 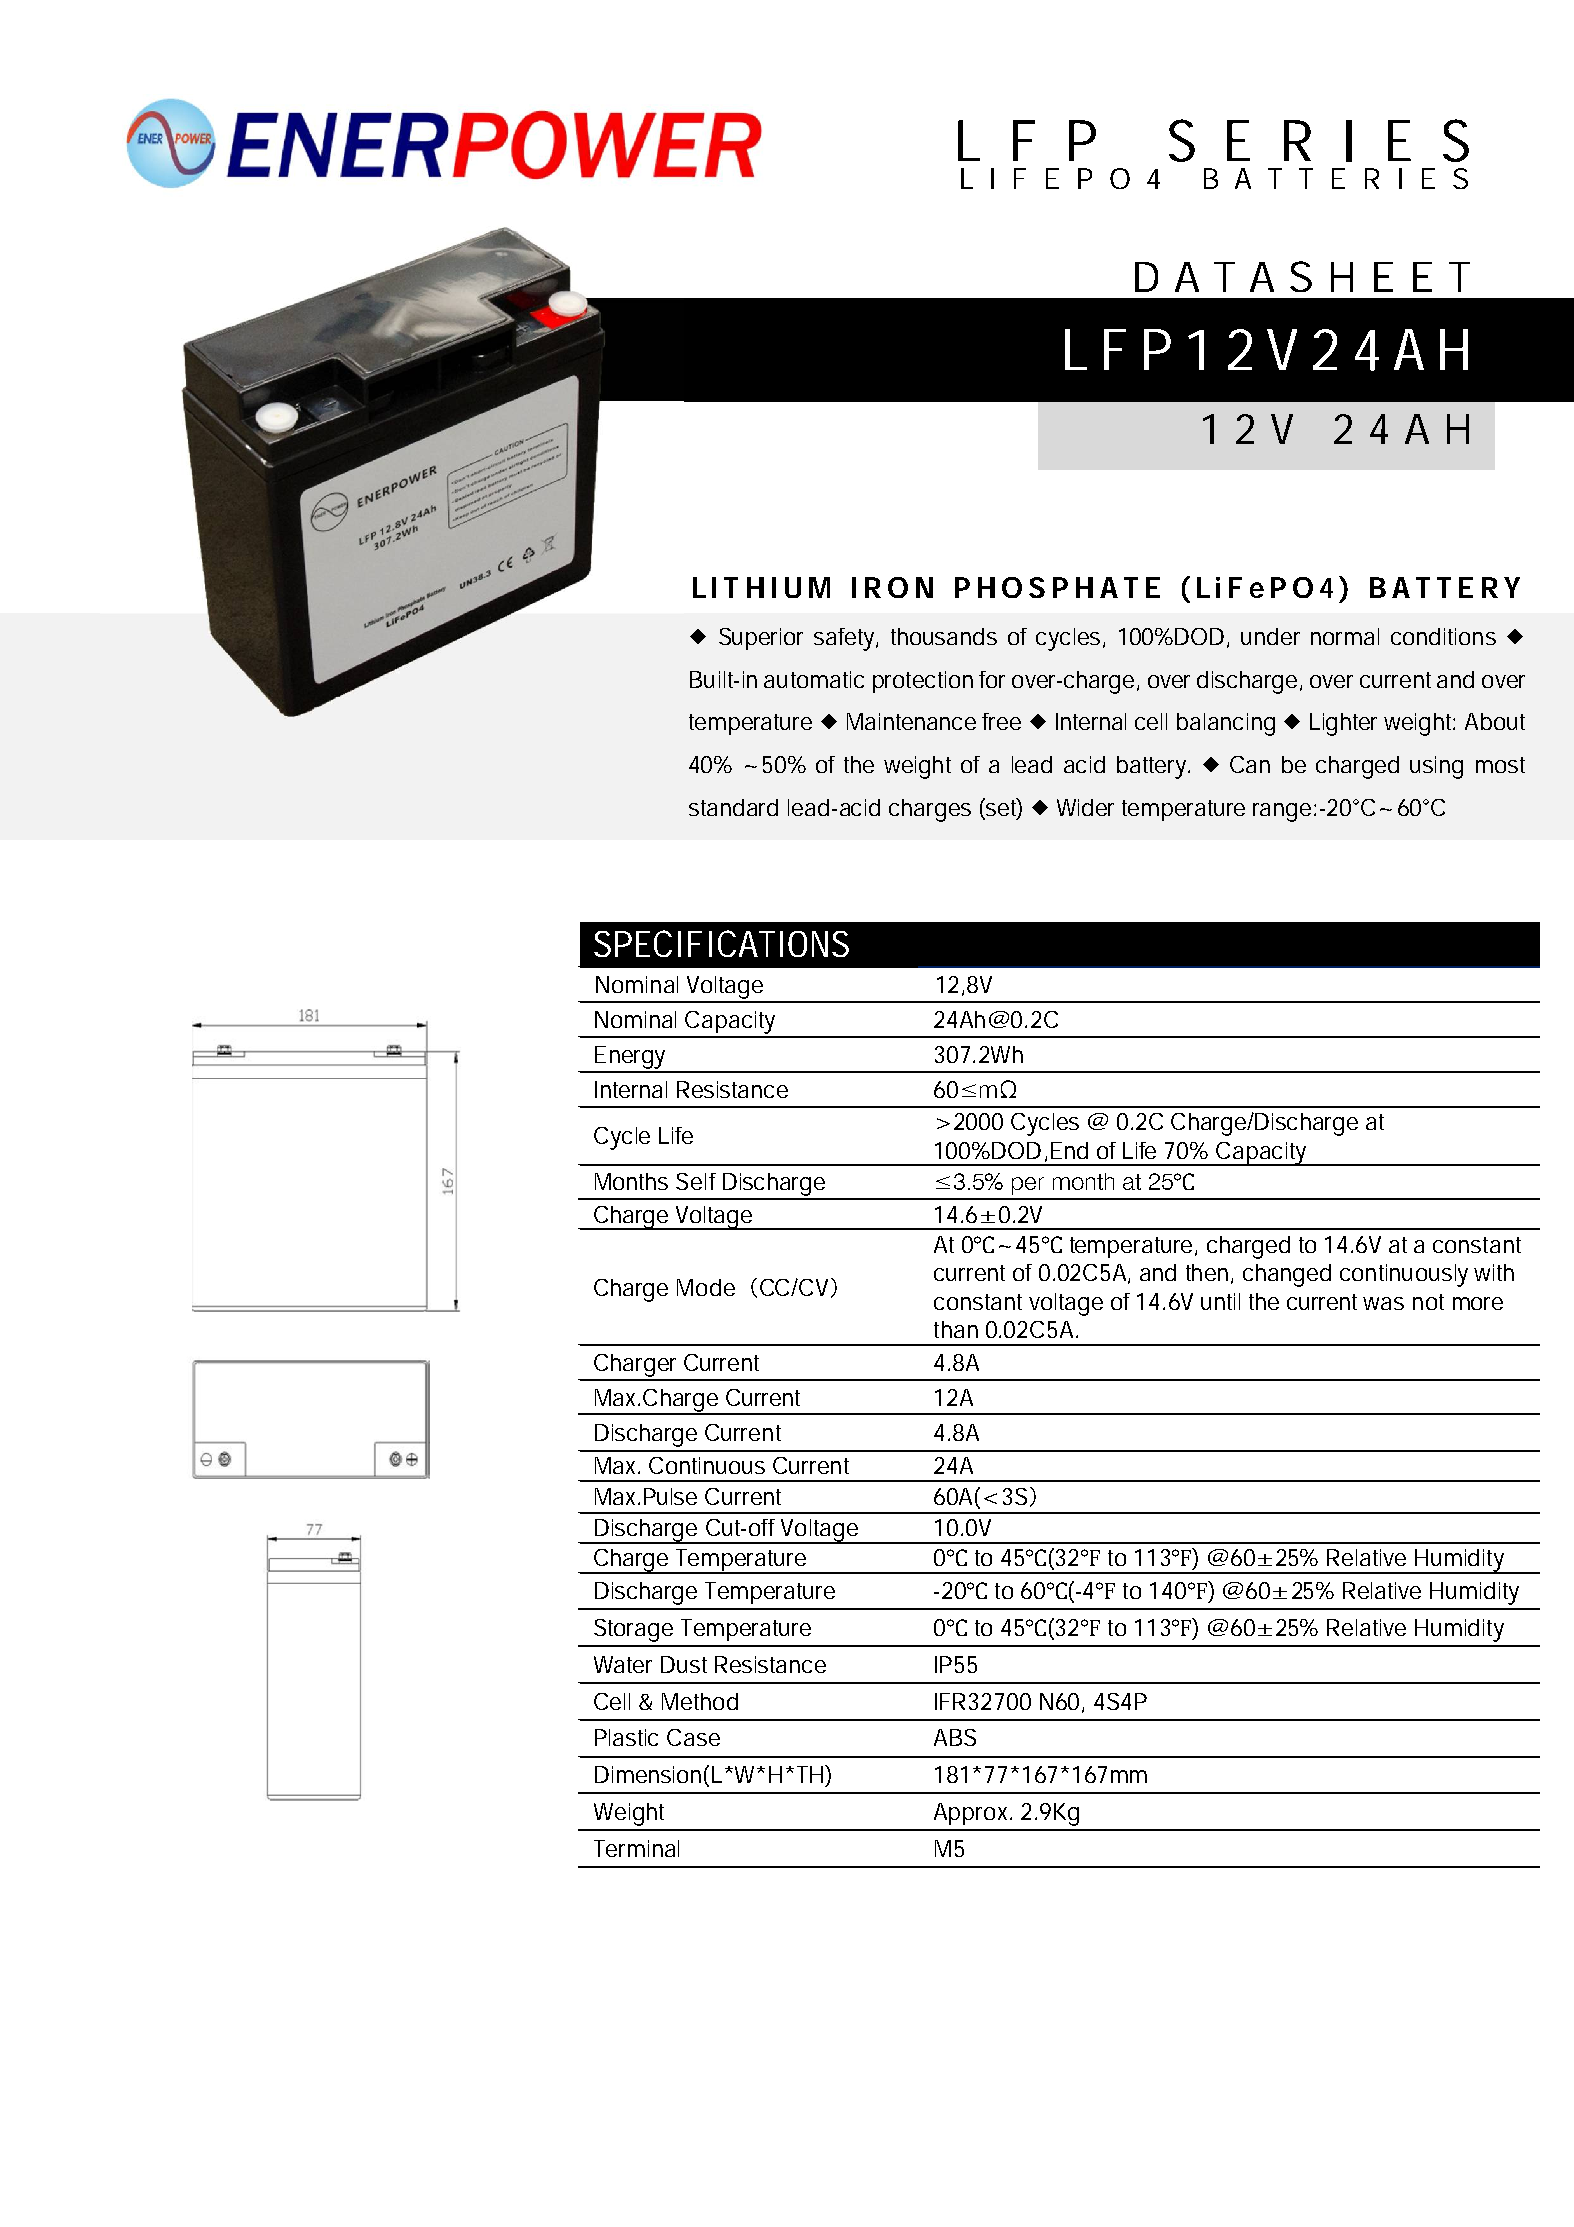 I want to click on Approx, so click(x=973, y=1814).
